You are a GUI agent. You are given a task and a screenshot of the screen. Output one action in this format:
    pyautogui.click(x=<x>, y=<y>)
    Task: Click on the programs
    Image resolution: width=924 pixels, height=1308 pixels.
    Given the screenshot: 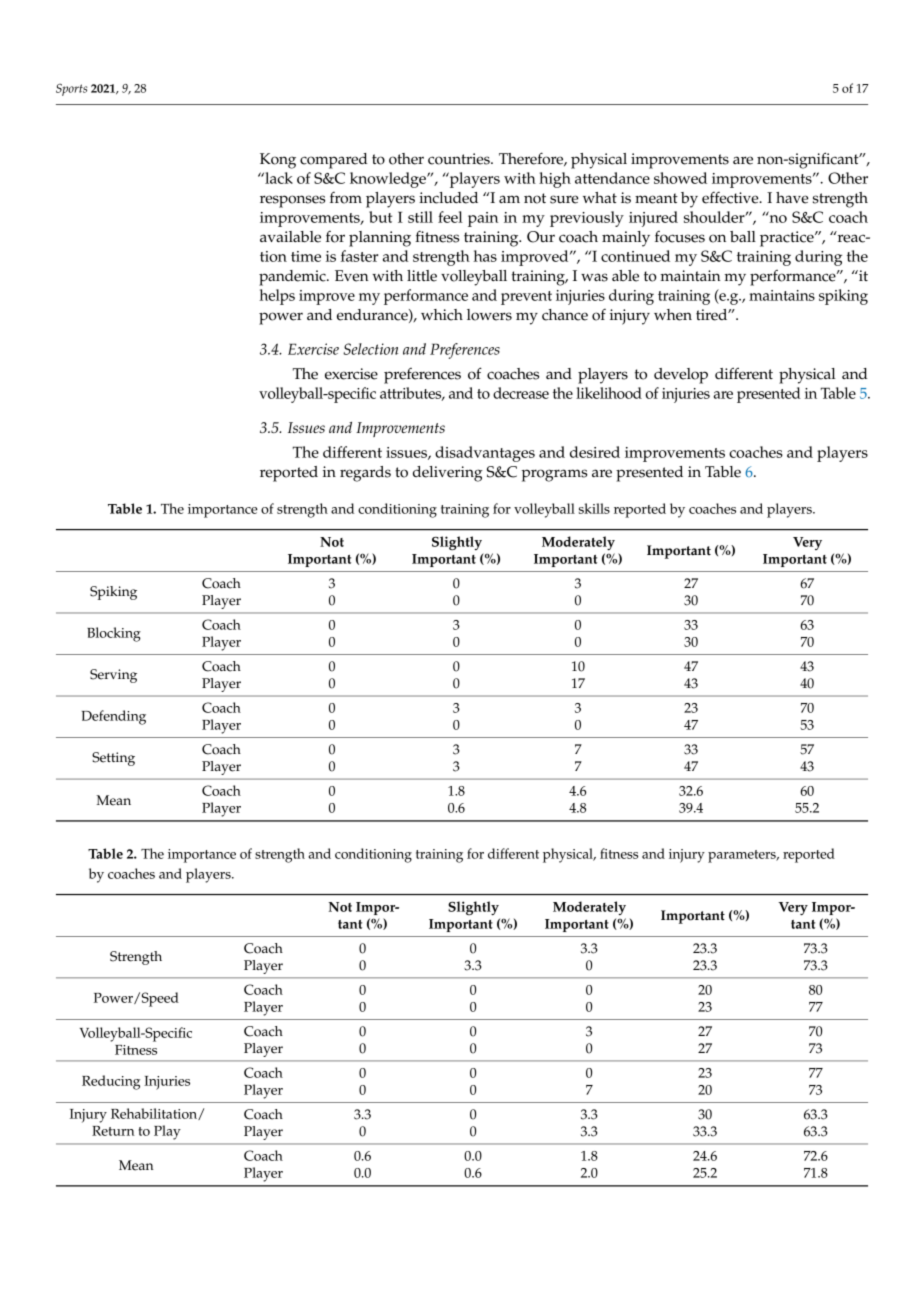 What is the action you would take?
    pyautogui.click(x=555, y=475)
